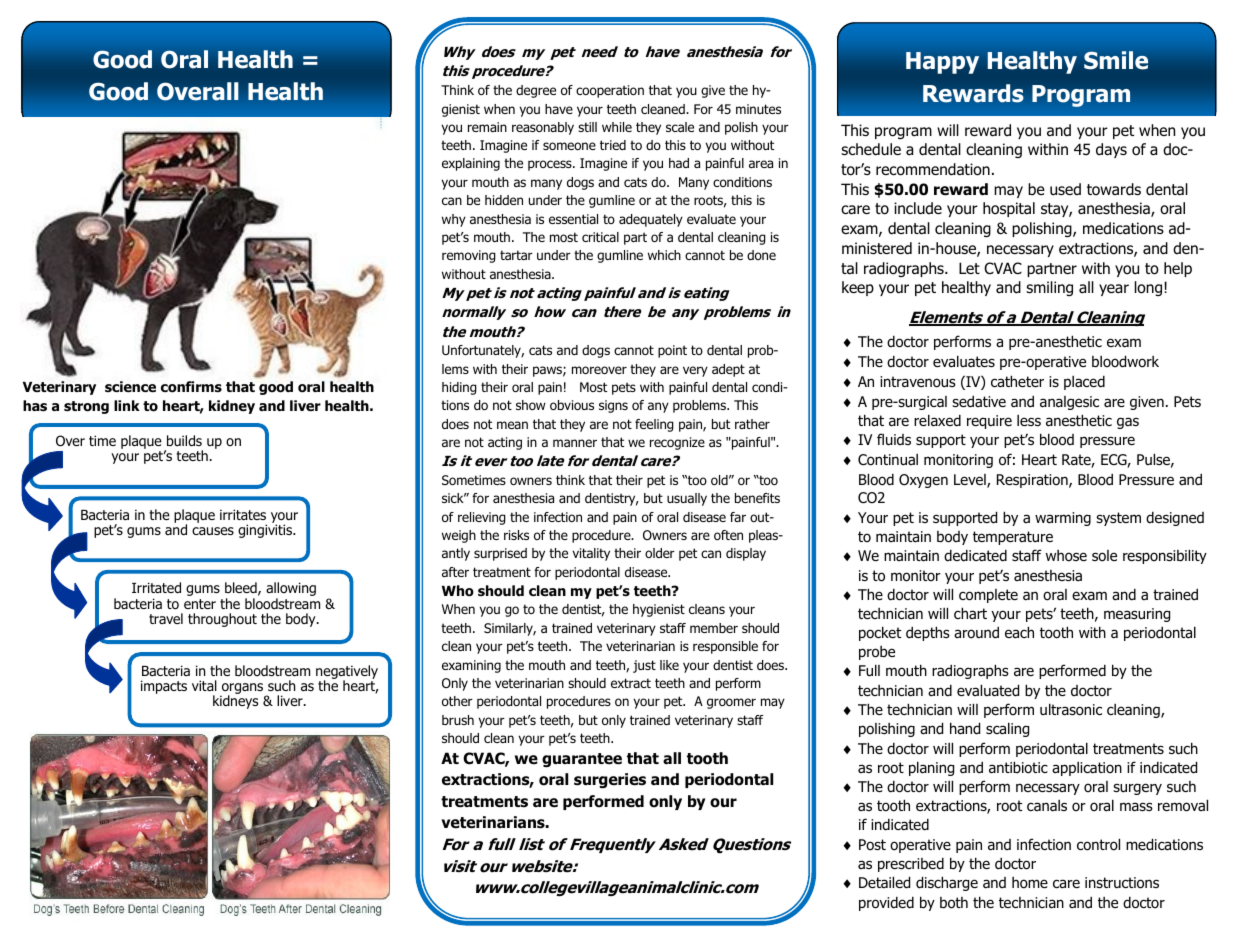  What do you see at coordinates (610, 91) in the screenshot?
I see `cooperation` at bounding box center [610, 91].
